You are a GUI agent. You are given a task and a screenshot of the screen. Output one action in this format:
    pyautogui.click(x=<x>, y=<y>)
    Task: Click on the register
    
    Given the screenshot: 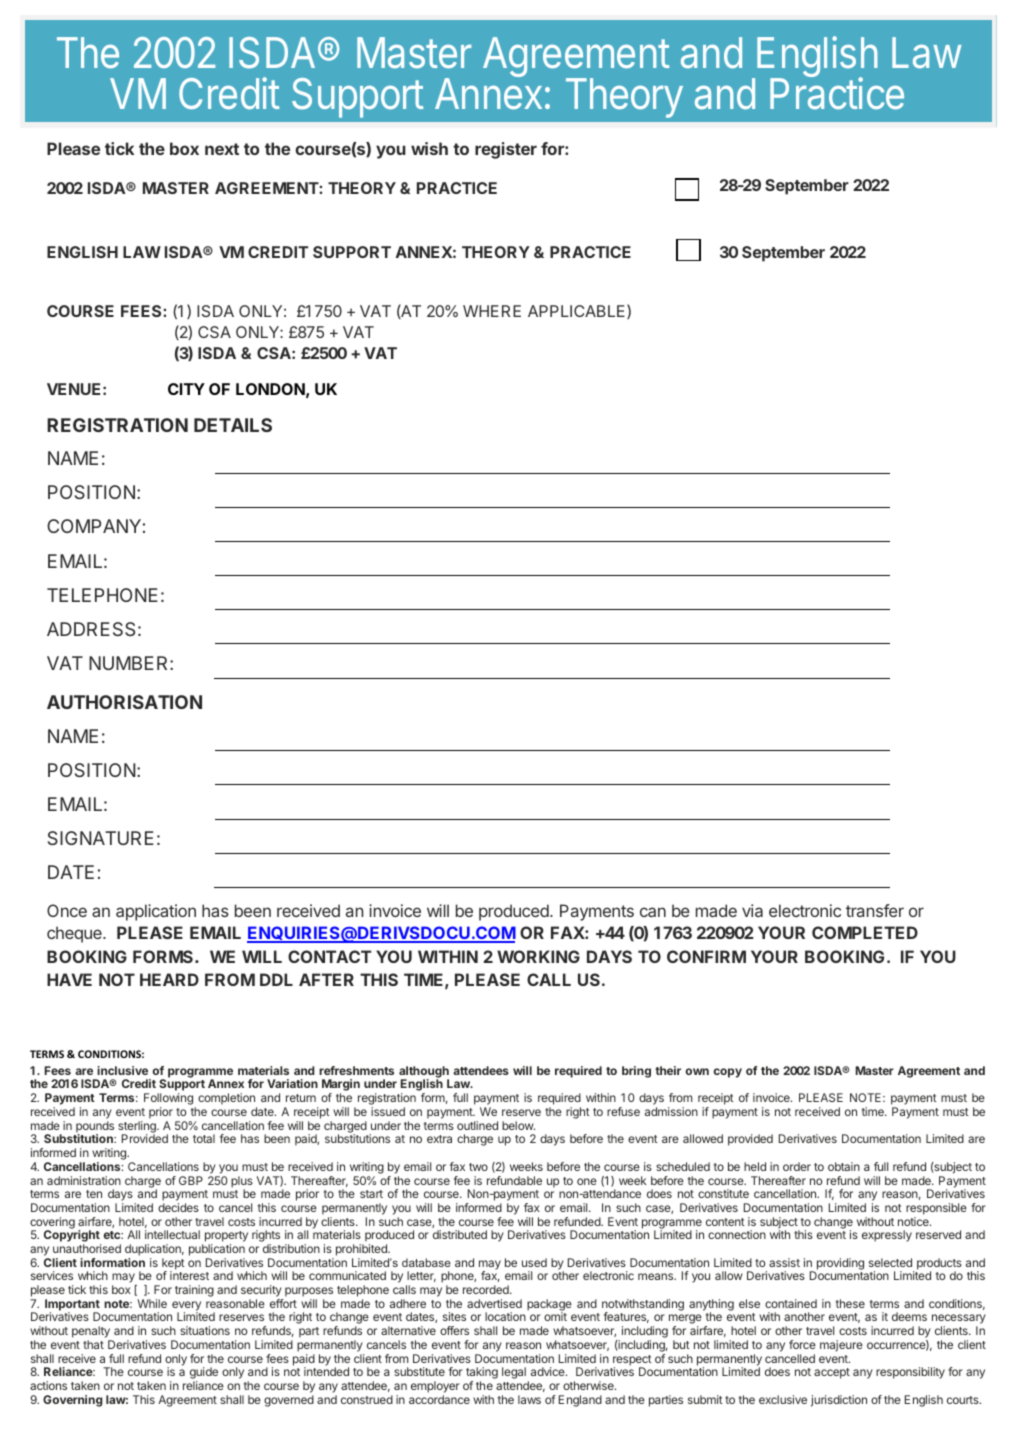 What is the action you would take?
    pyautogui.click(x=506, y=150)
